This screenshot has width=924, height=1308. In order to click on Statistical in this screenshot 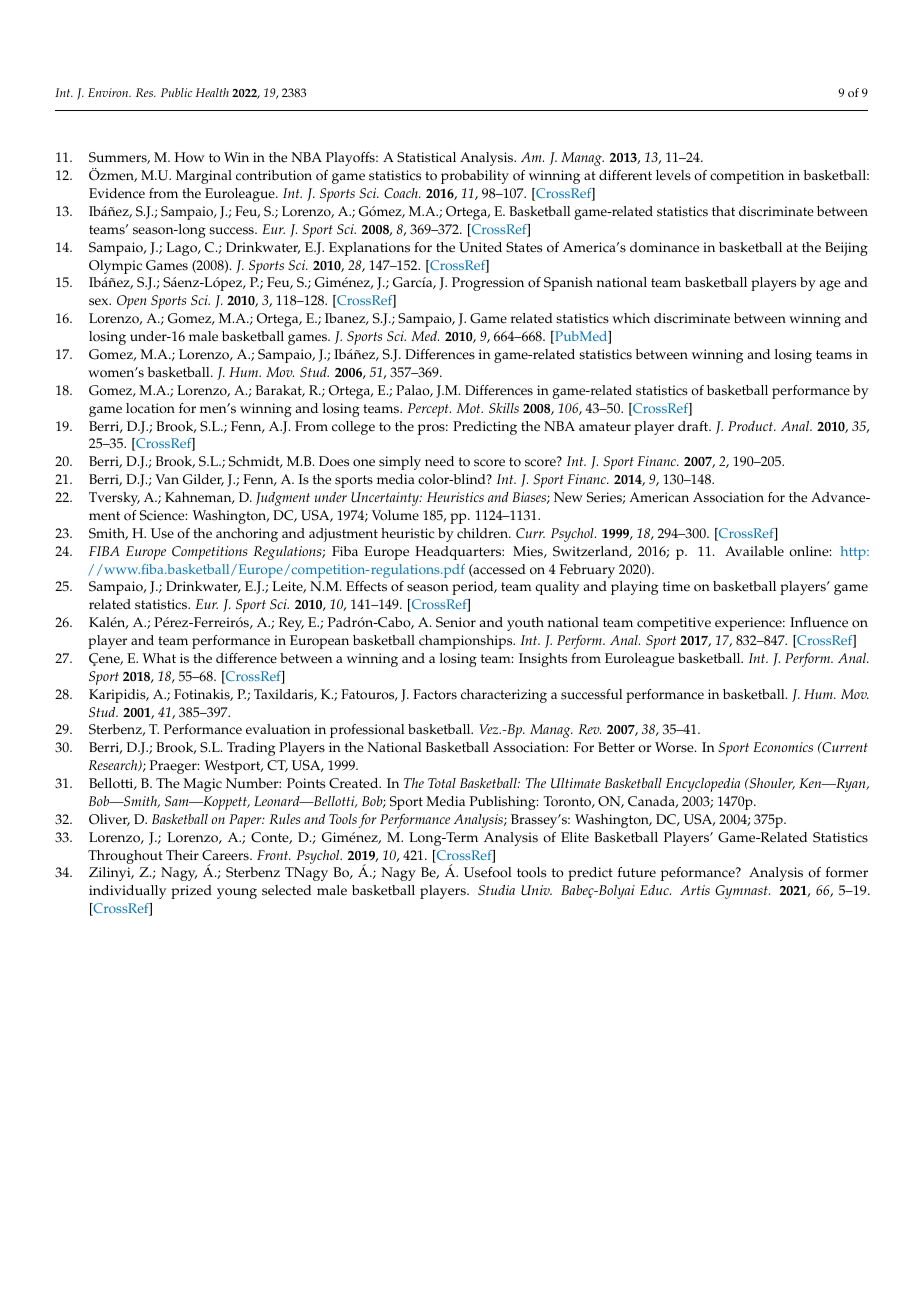, I will do `click(426, 157)`.
